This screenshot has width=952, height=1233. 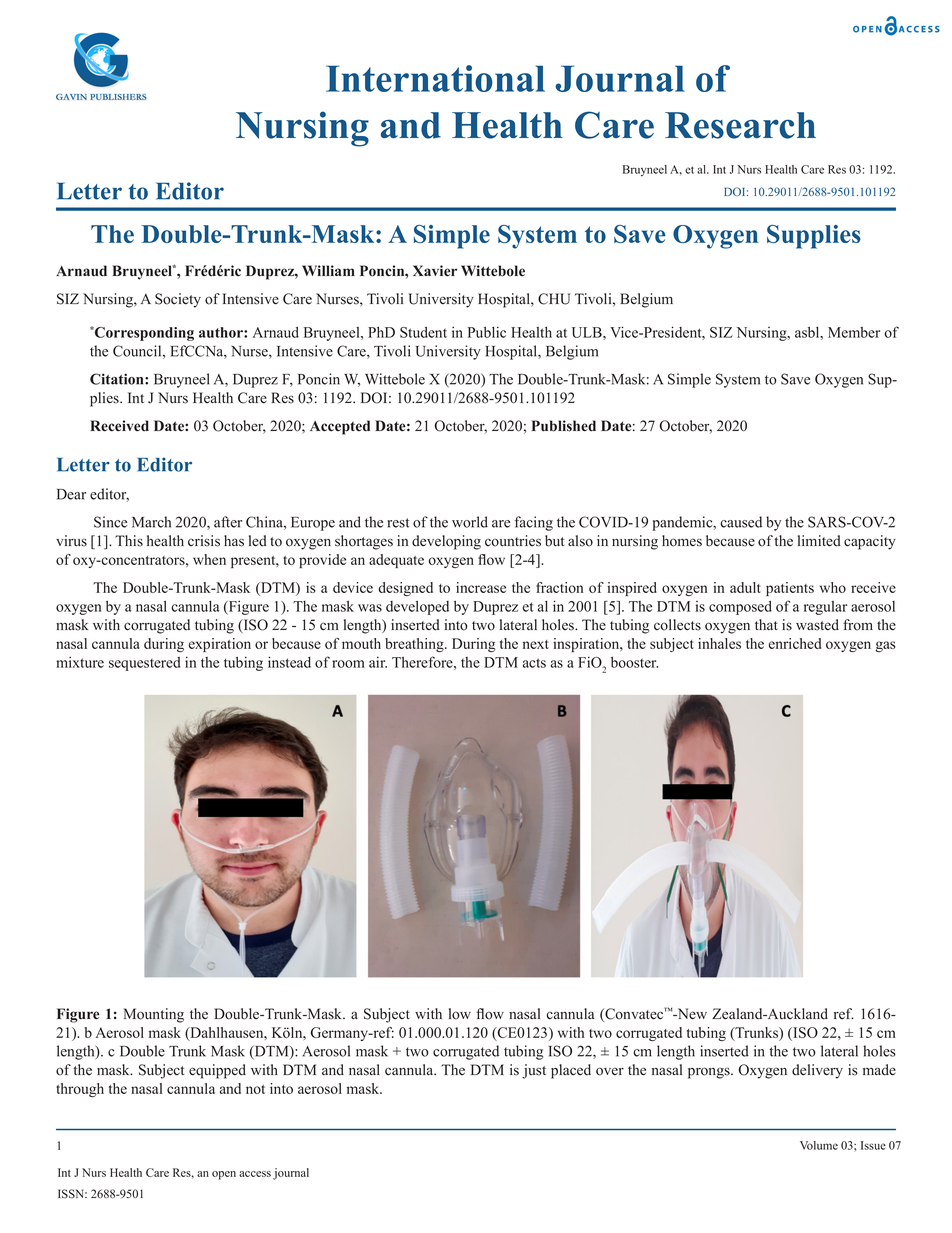 I want to click on open, so click(x=224, y=1175).
